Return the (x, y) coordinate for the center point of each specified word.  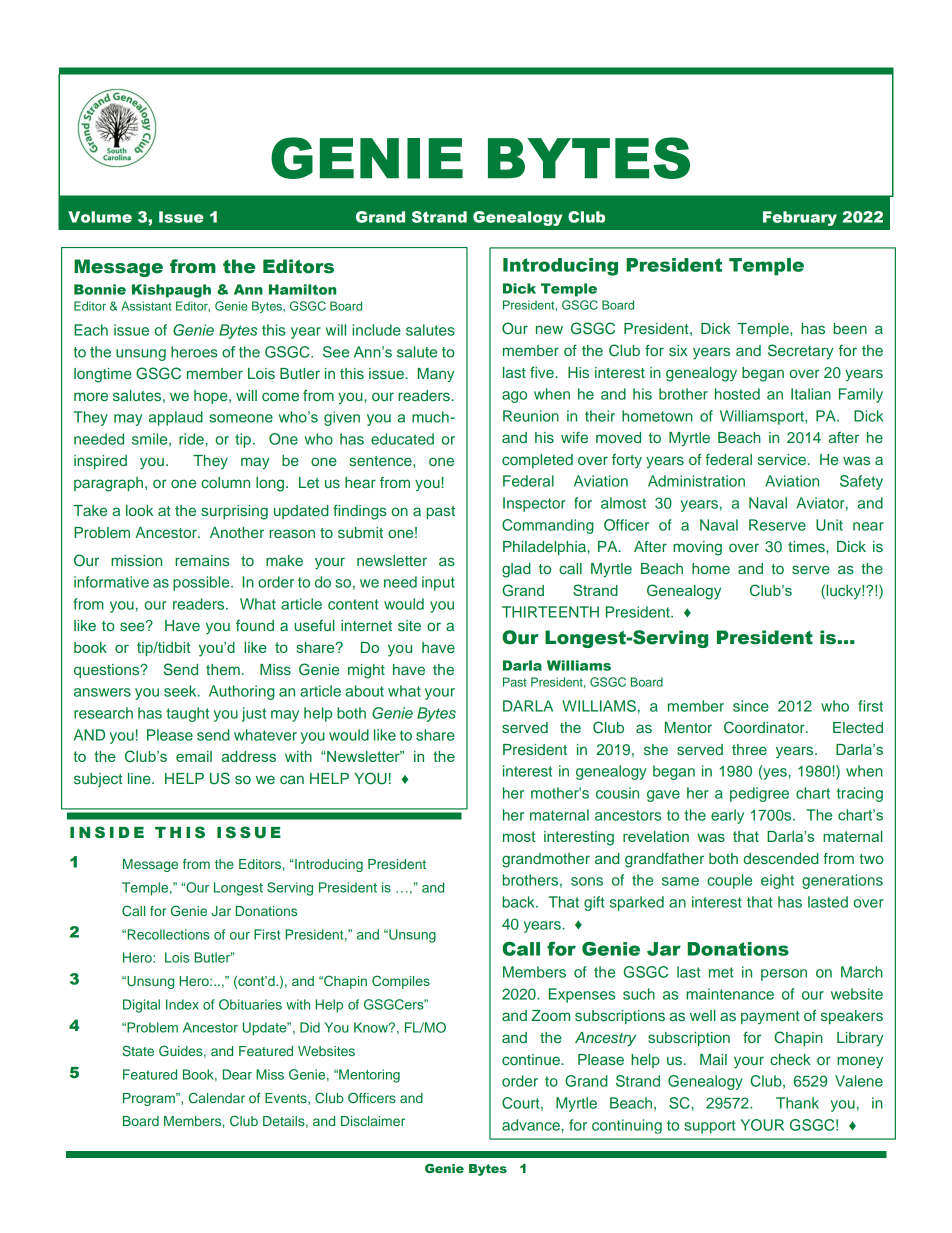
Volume (100, 217)
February (800, 218)
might (366, 671)
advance (532, 1125)
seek (181, 691)
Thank (797, 1103)
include (376, 330)
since (751, 706)
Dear (237, 1074)
